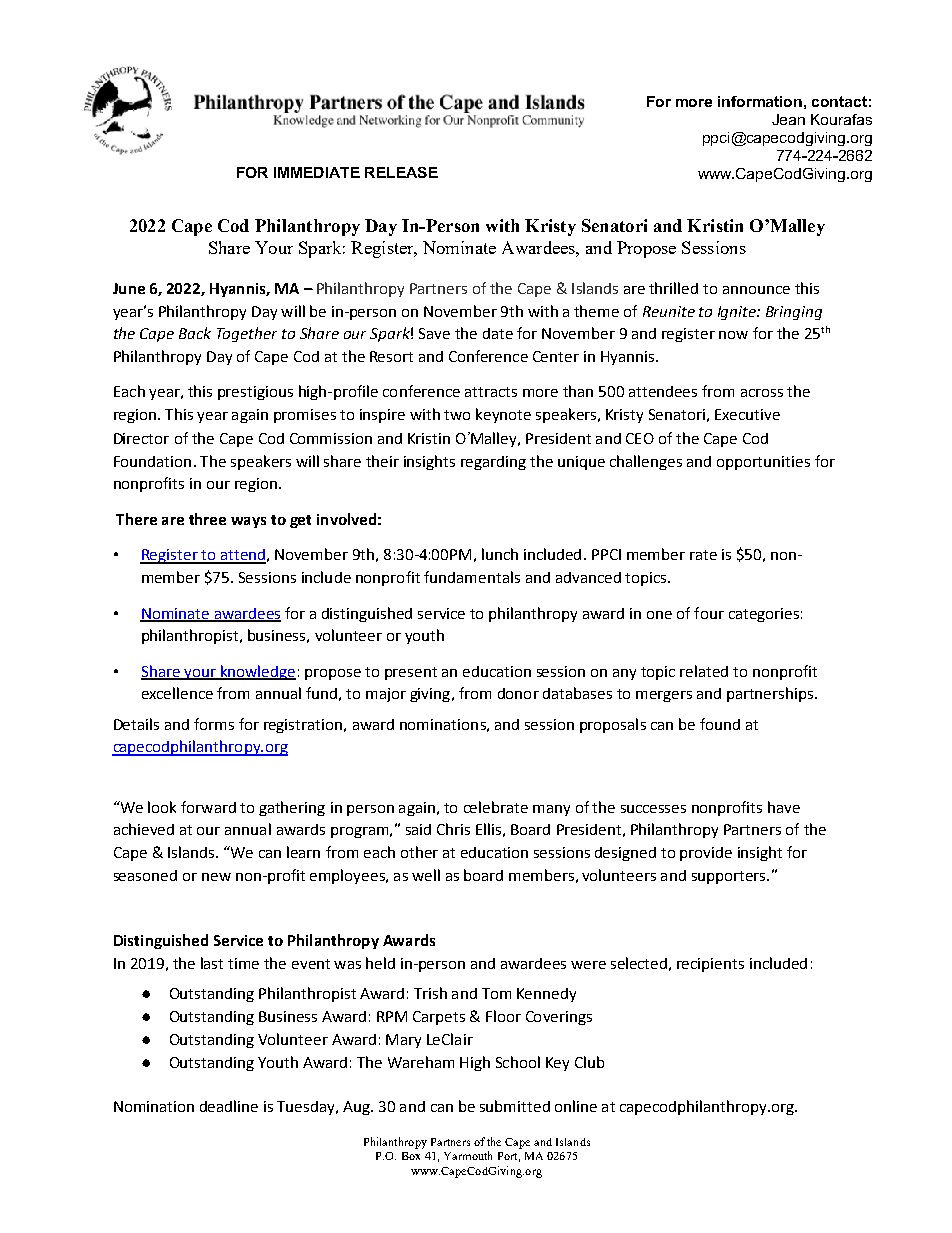 This page has width=952, height=1233. Describe the element at coordinates (216, 877) in the page. I see `new` at that location.
